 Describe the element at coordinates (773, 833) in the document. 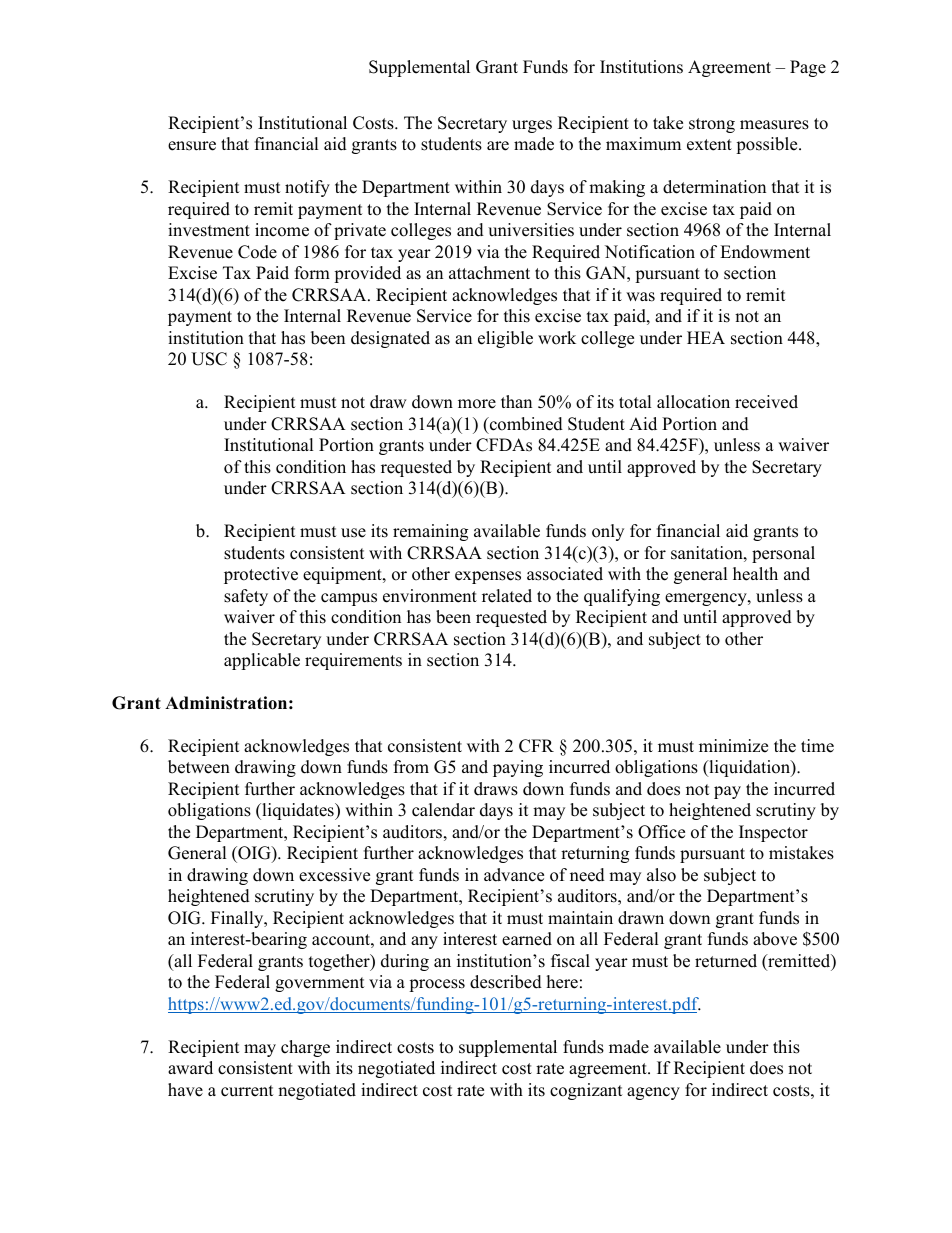

I see `Inspector` at that location.
